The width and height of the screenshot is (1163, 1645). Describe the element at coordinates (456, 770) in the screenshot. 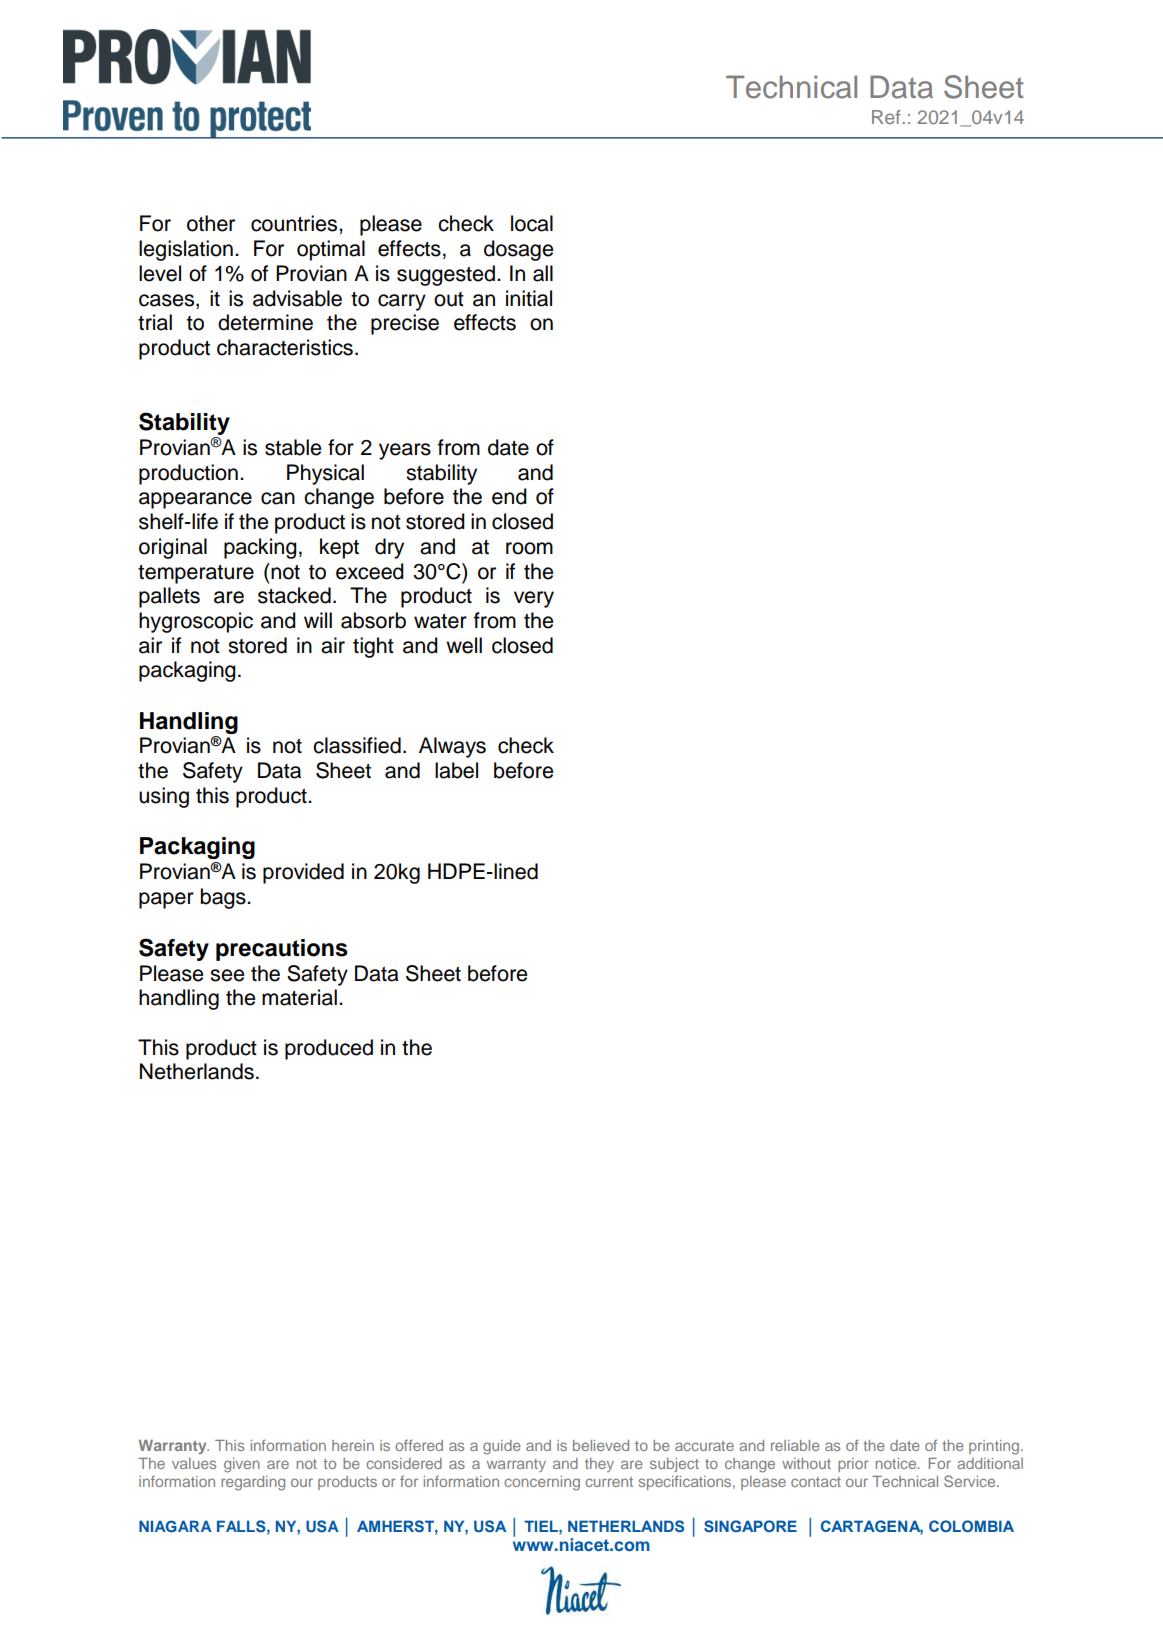

I see `label` at that location.
